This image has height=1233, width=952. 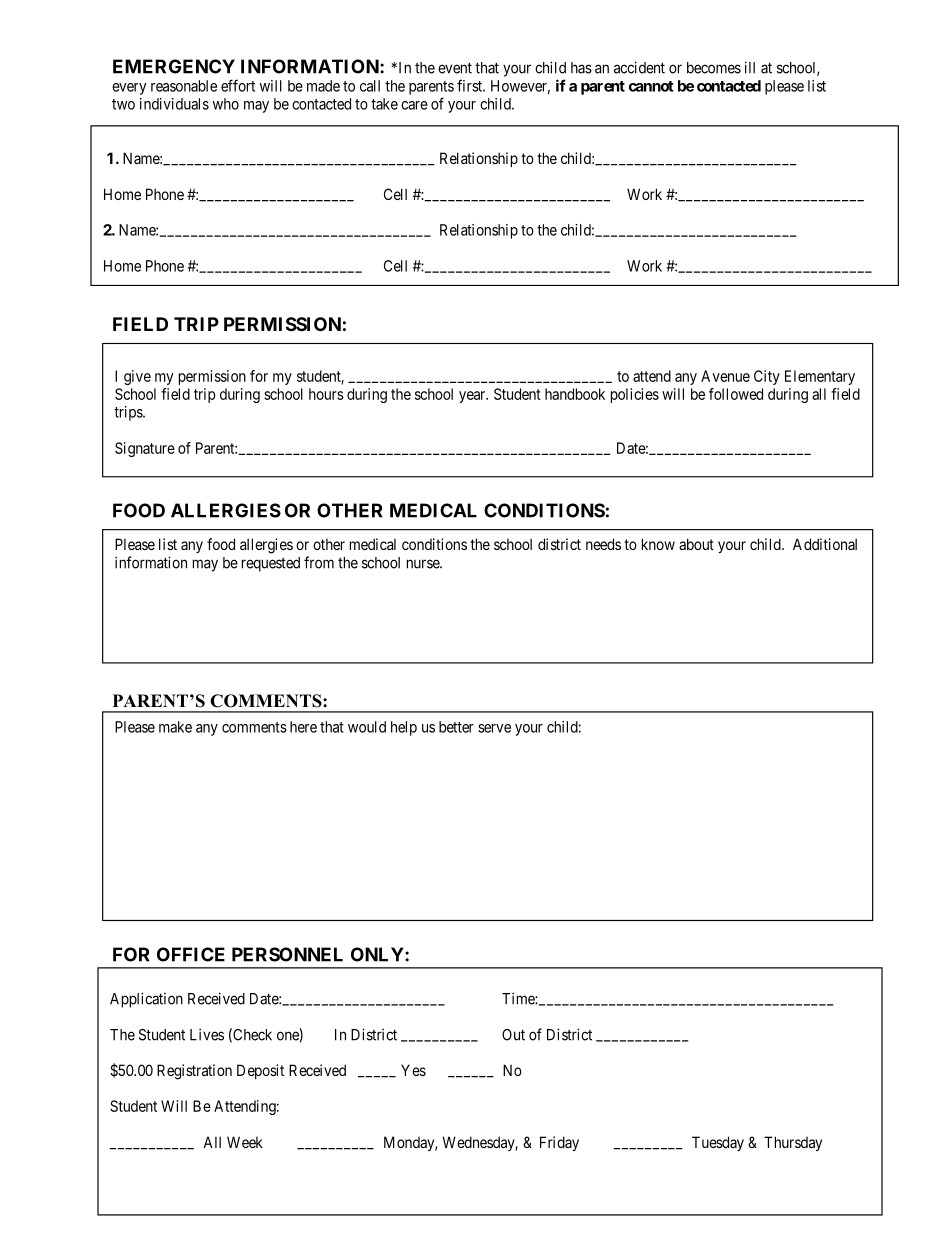 I want to click on Yes, so click(x=413, y=1070).
